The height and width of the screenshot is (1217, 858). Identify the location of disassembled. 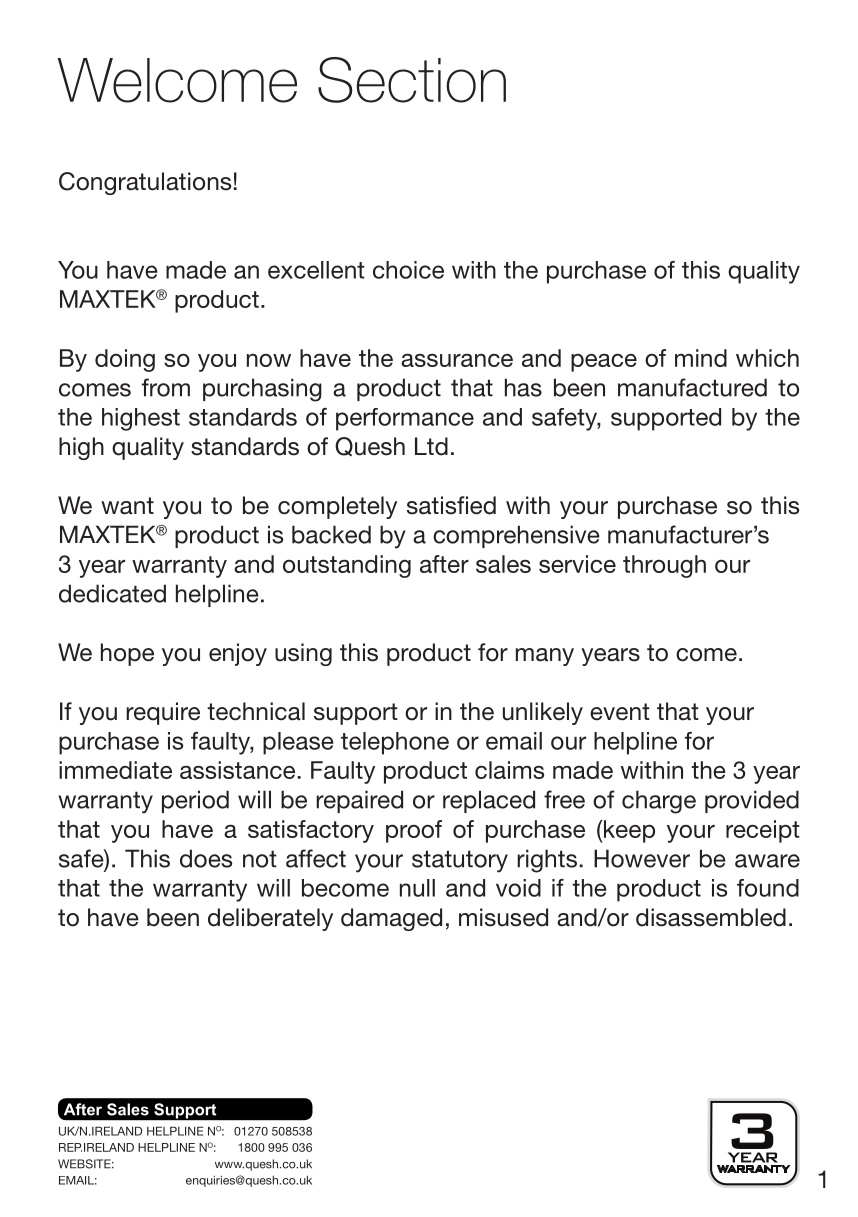
(711, 917).
